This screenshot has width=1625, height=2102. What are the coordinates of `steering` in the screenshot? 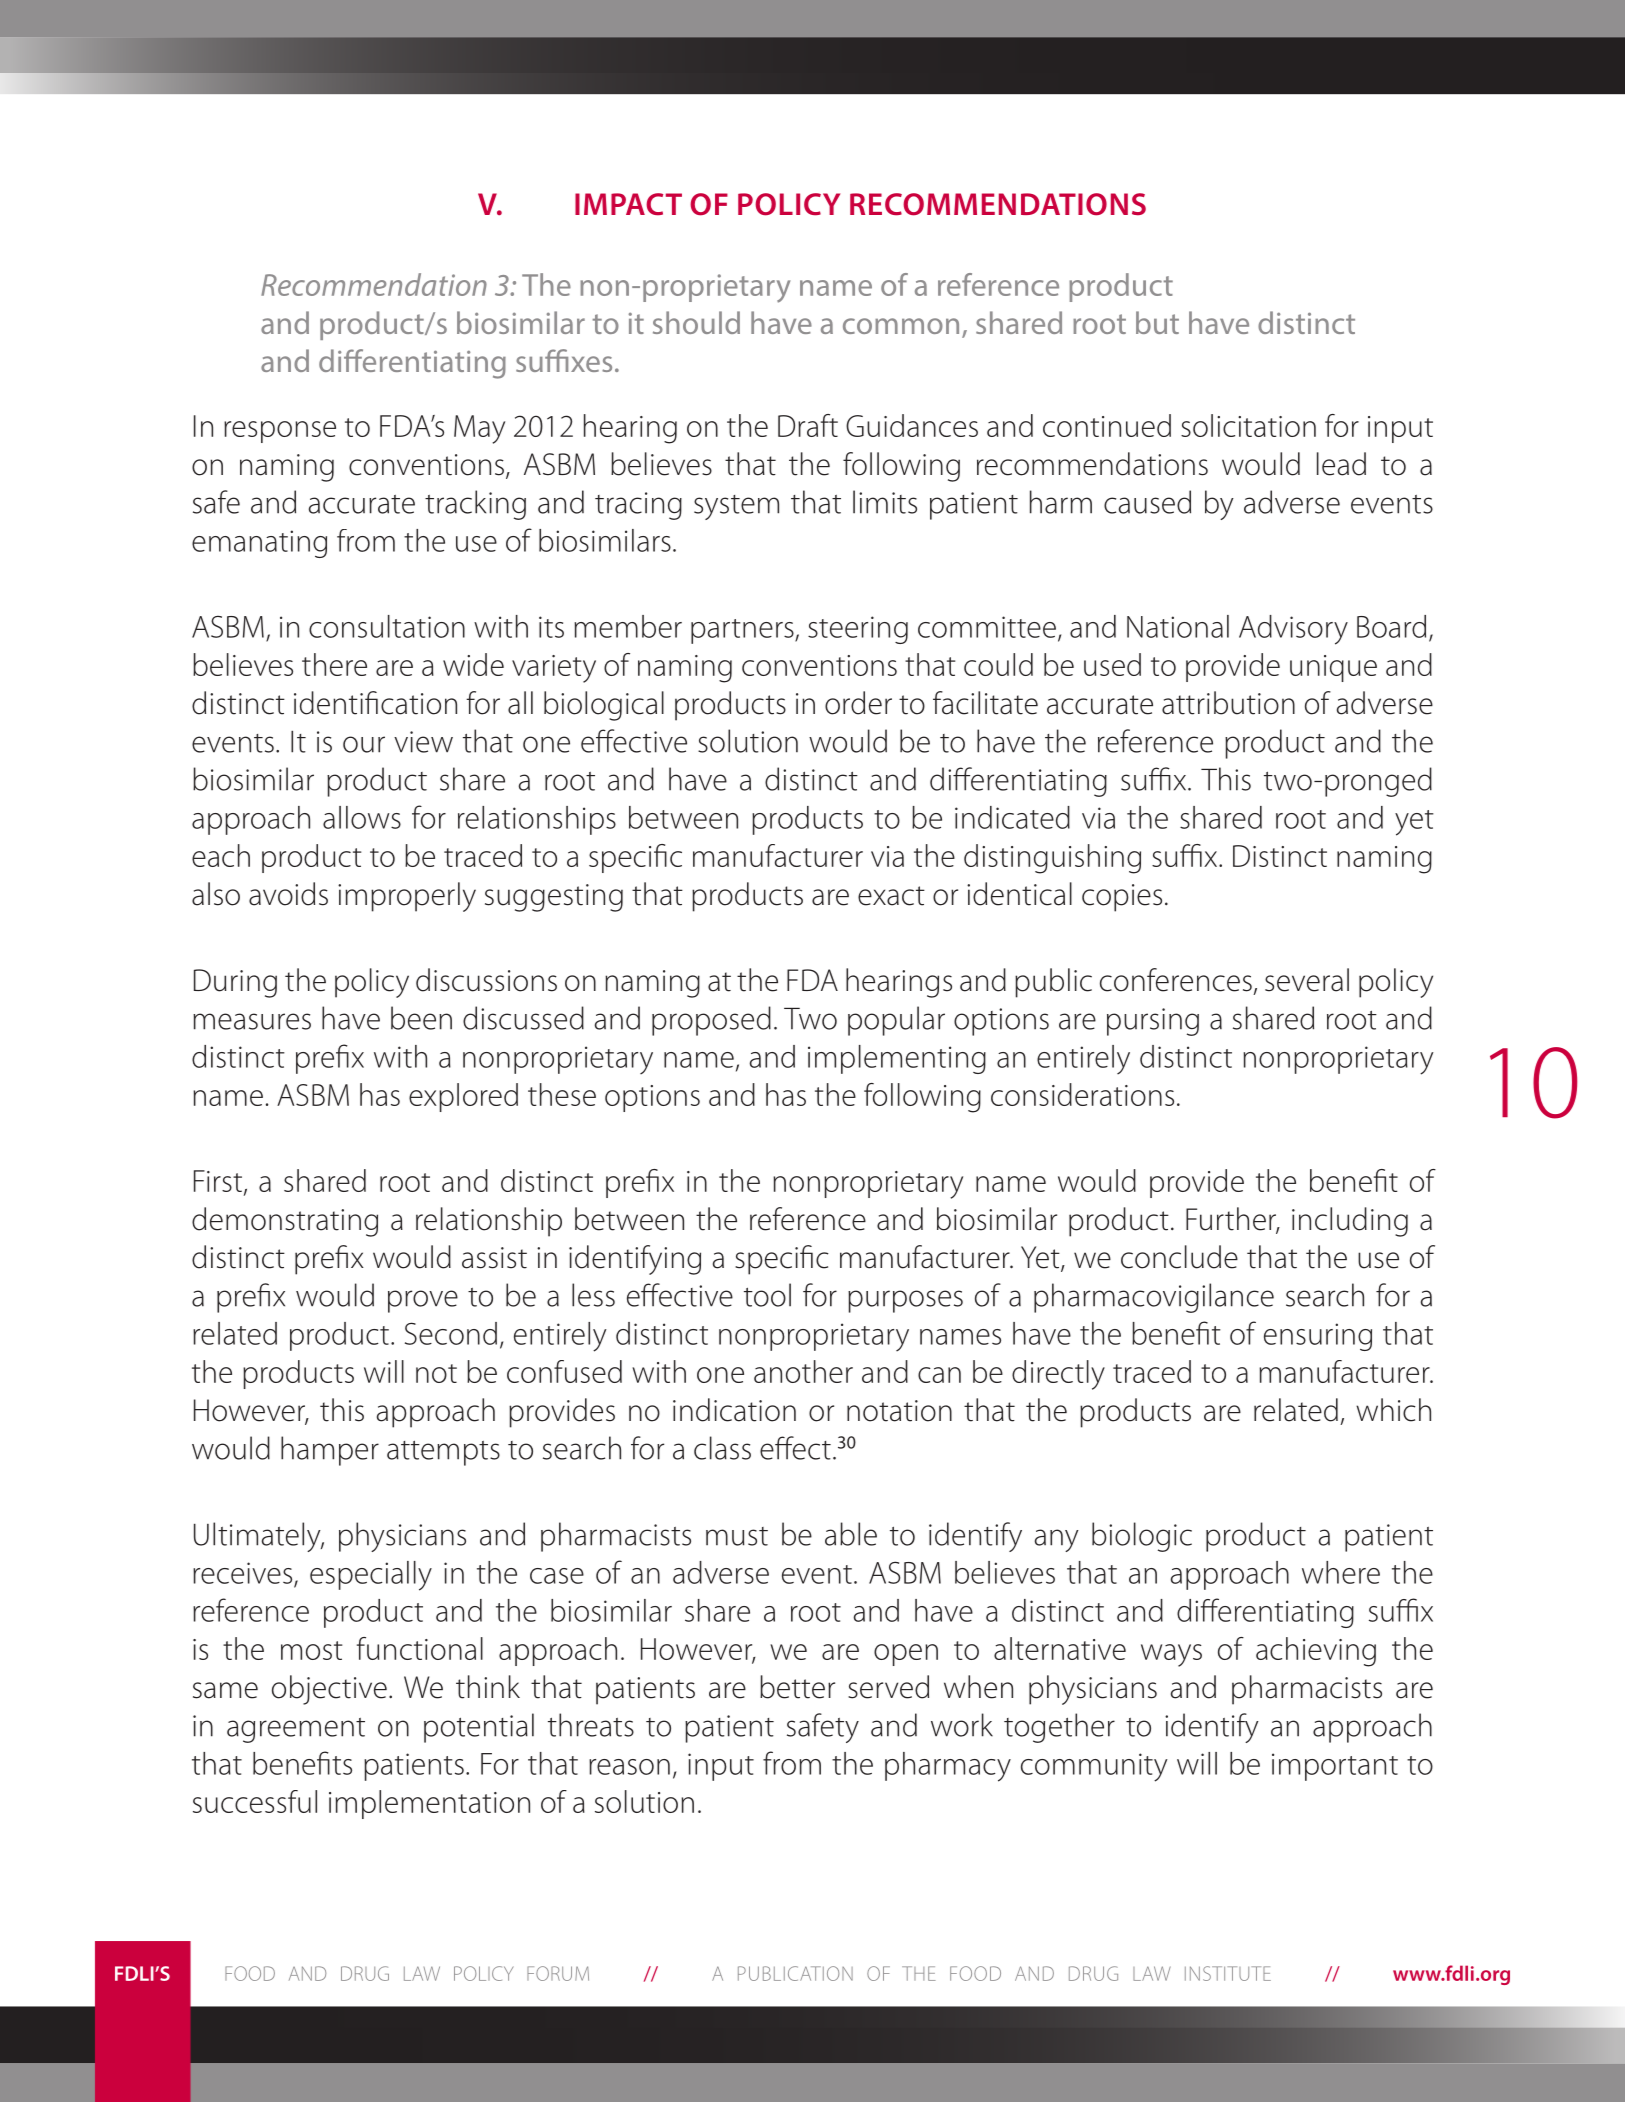 It's located at (858, 630).
